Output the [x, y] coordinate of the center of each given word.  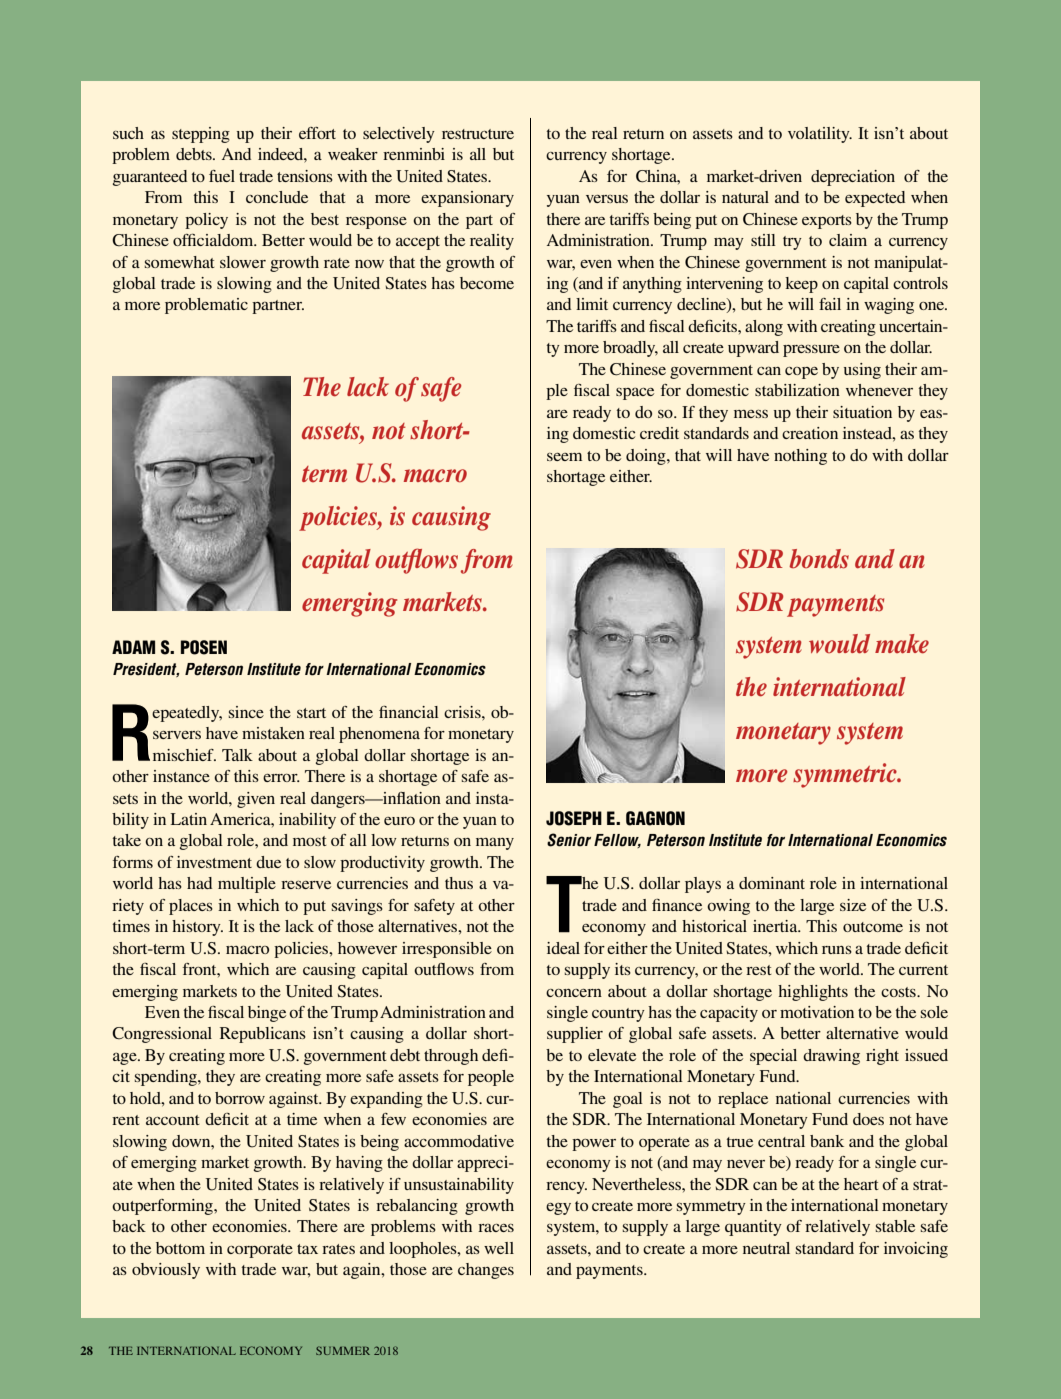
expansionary [467, 199]
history [197, 928]
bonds [819, 559]
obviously [166, 1271]
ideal [563, 948]
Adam [133, 647]
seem [564, 457]
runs [837, 949]
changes [486, 1271]
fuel [222, 176]
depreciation [853, 178]
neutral [766, 1248]
